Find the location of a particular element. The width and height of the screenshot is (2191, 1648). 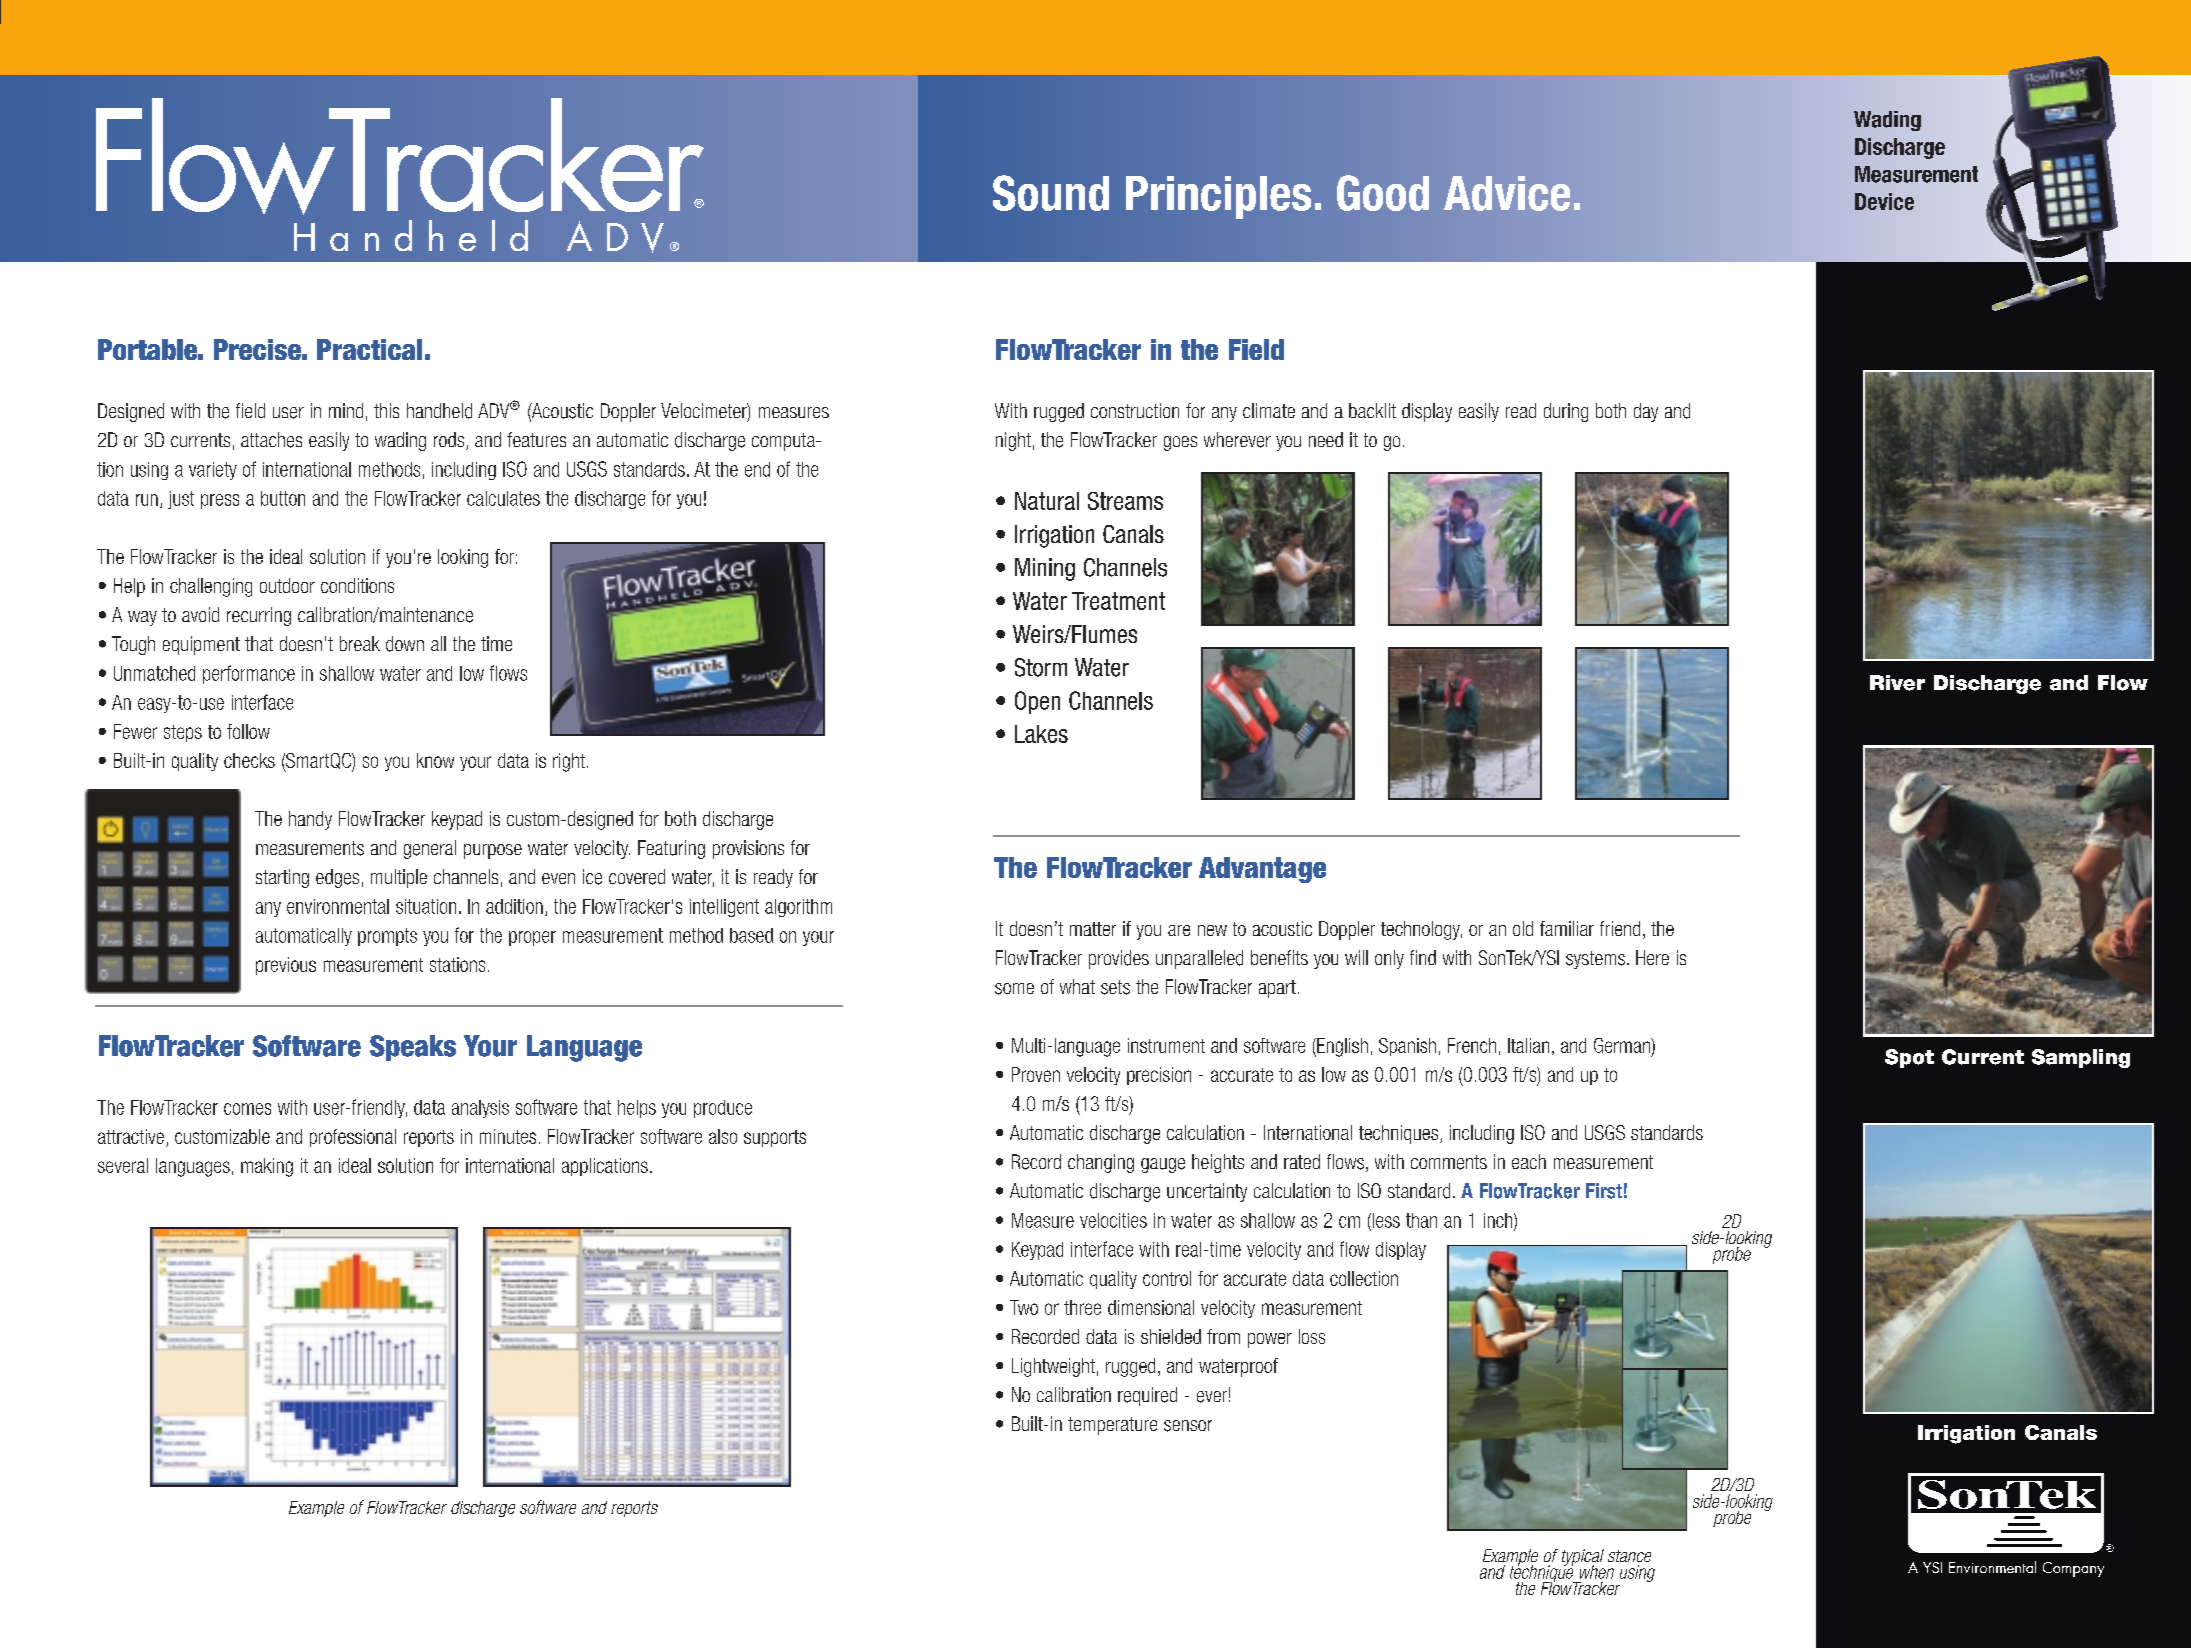

temperature is located at coordinates (1112, 1426).
